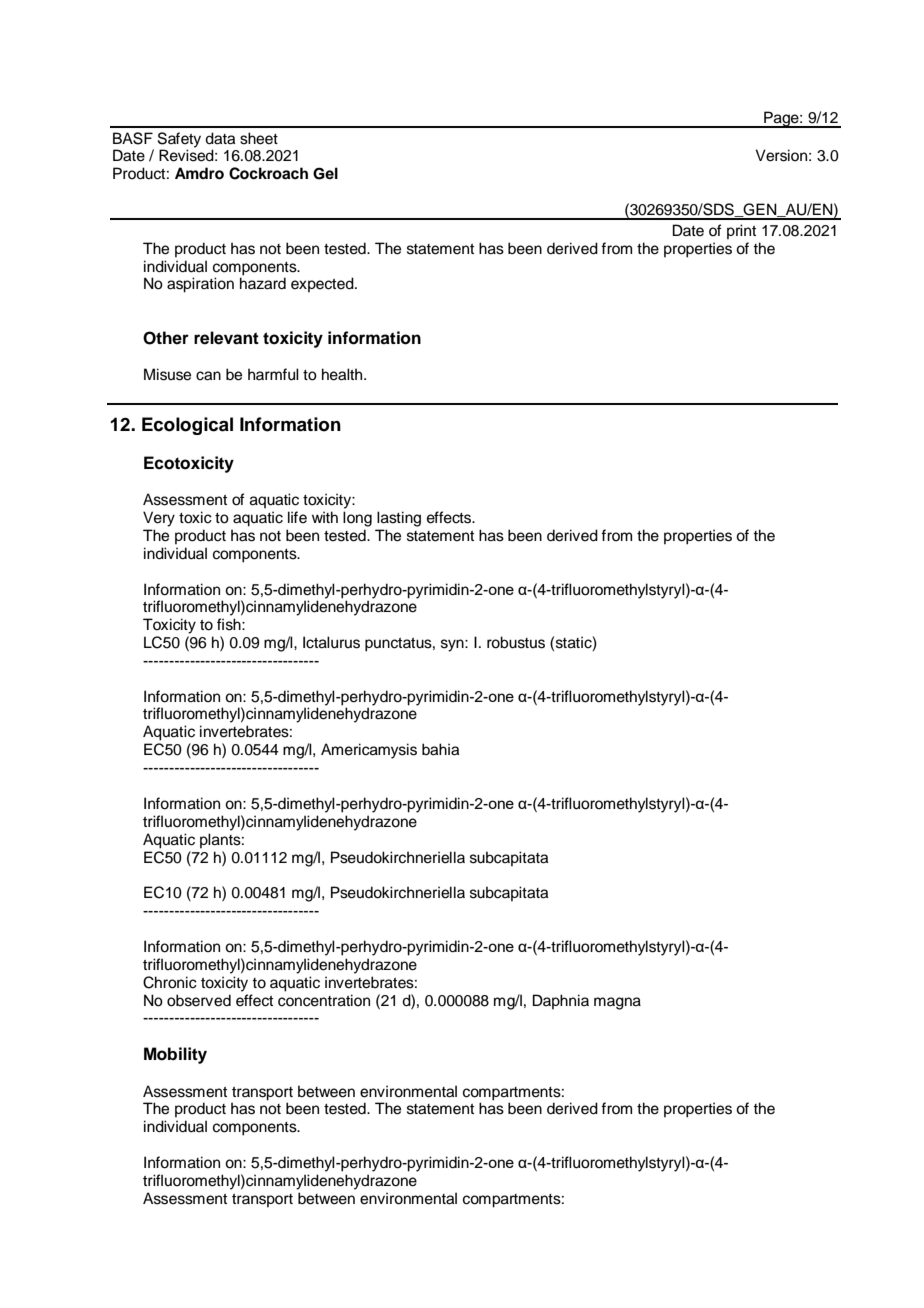 The height and width of the page is (1308, 924). What do you see at coordinates (516, 642) in the page?
I see `robustus` at bounding box center [516, 642].
